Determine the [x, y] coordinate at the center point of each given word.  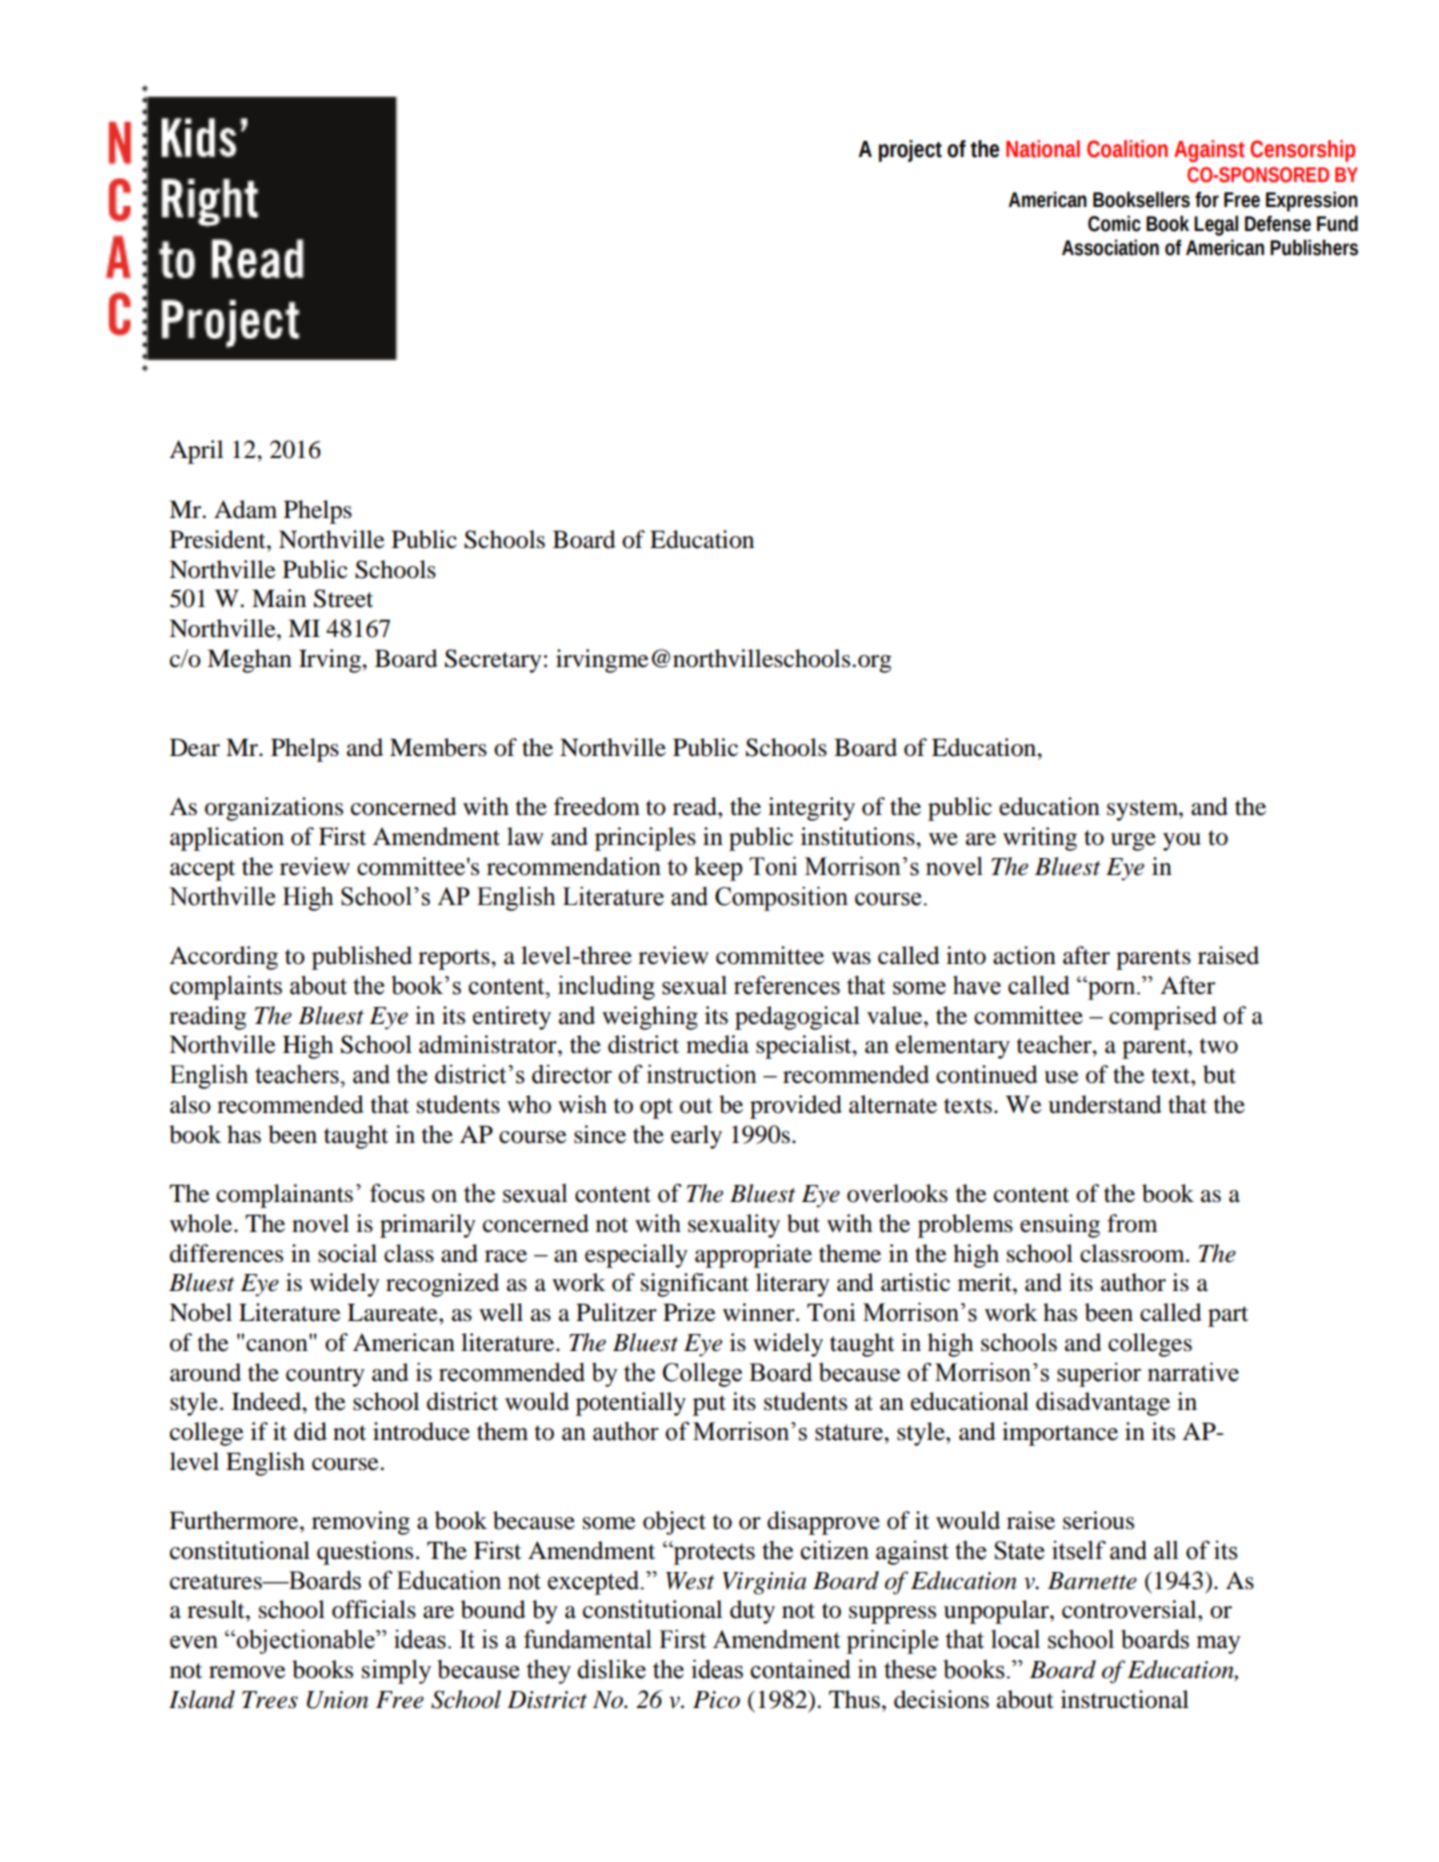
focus [397, 1193]
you [1182, 842]
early [696, 1137]
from [1132, 1223]
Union [337, 1700]
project [910, 151]
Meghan [249, 661]
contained [800, 1669]
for [1207, 199]
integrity [811, 809]
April [196, 452]
